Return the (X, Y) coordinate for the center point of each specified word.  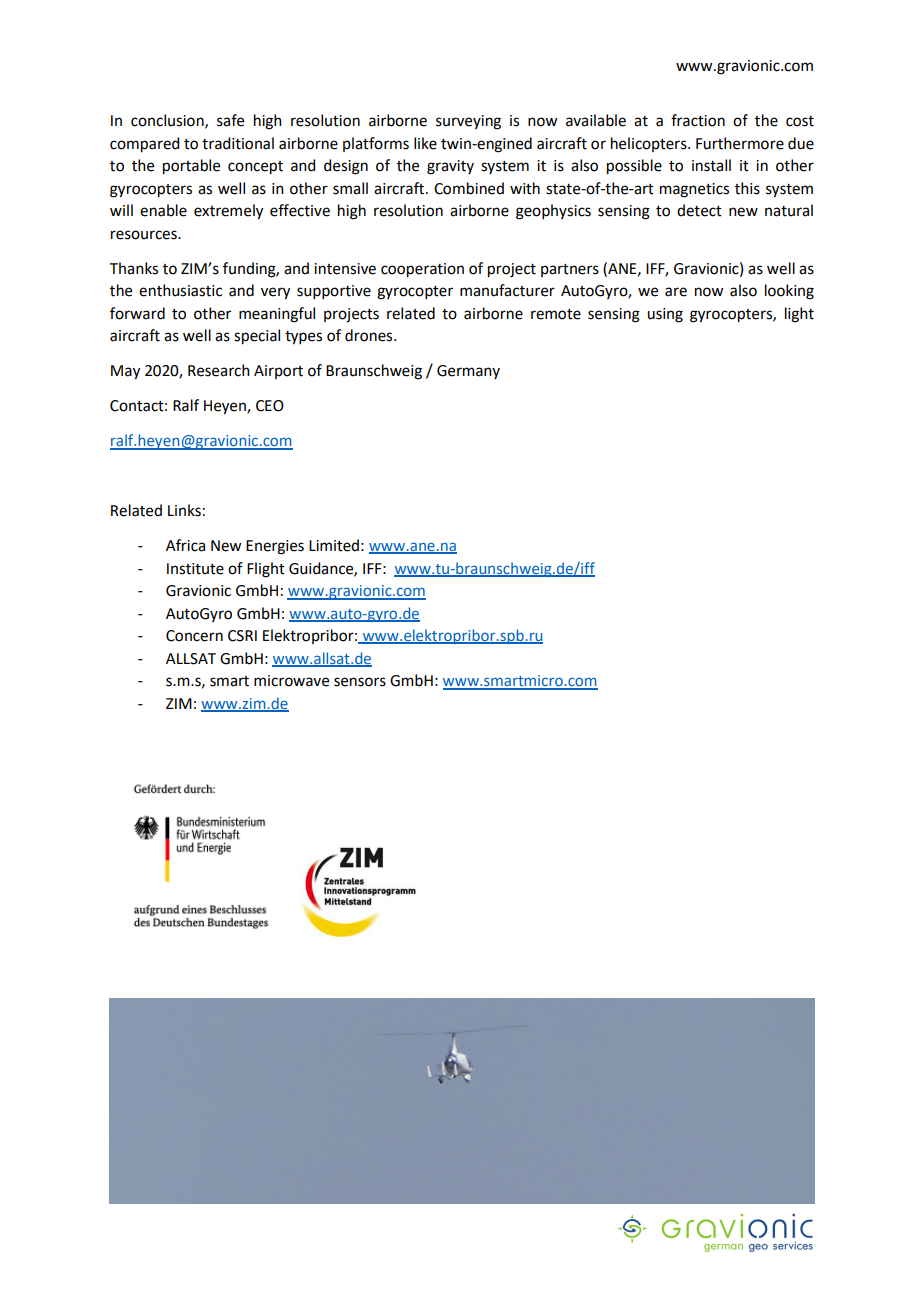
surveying (468, 122)
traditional (238, 143)
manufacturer (507, 290)
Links (184, 510)
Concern (194, 636)
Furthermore (740, 143)
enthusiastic (180, 290)
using (665, 315)
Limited (334, 545)
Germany (468, 372)
